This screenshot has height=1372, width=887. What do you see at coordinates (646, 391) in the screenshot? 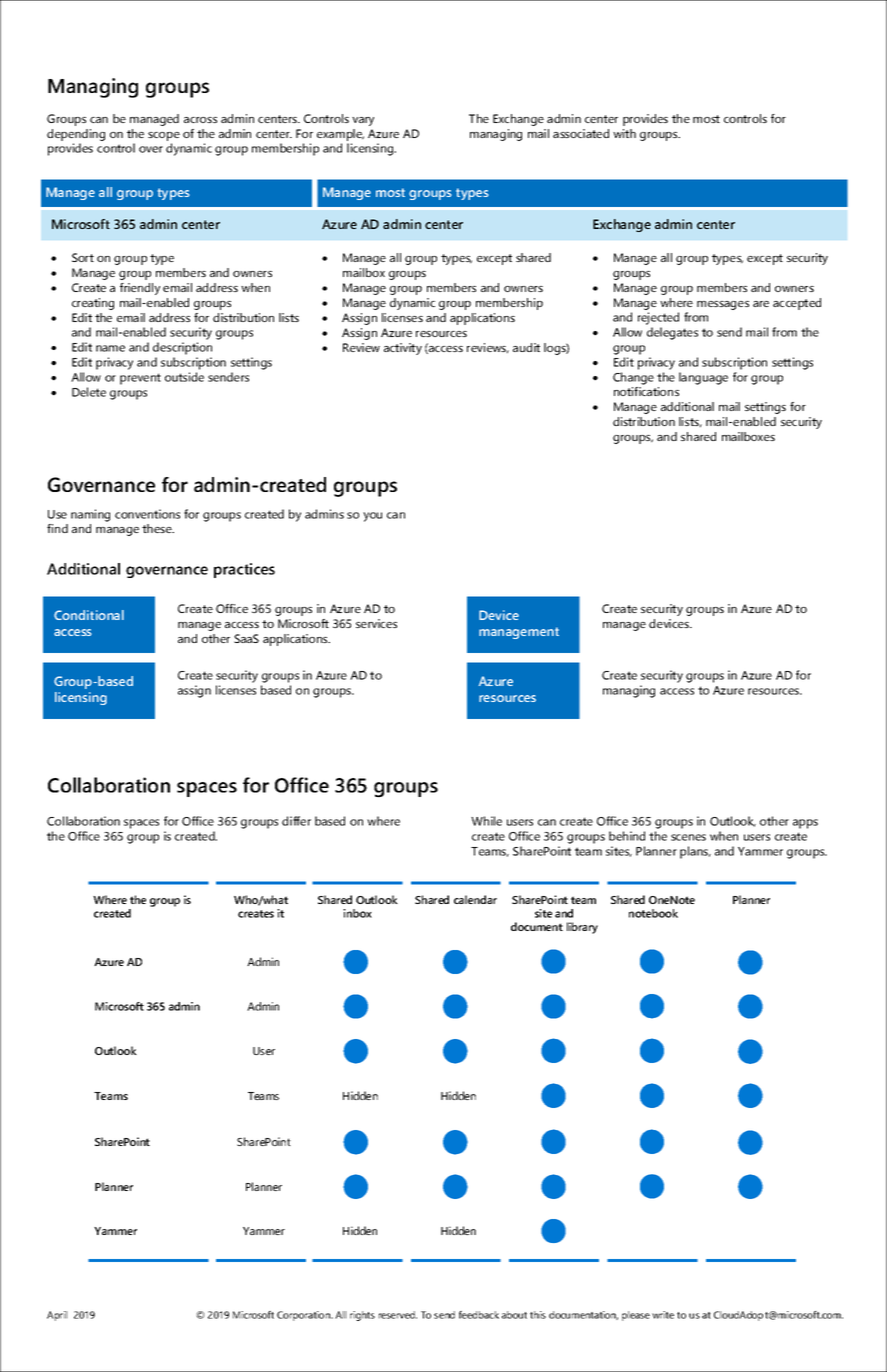
I see `notifications` at bounding box center [646, 391].
